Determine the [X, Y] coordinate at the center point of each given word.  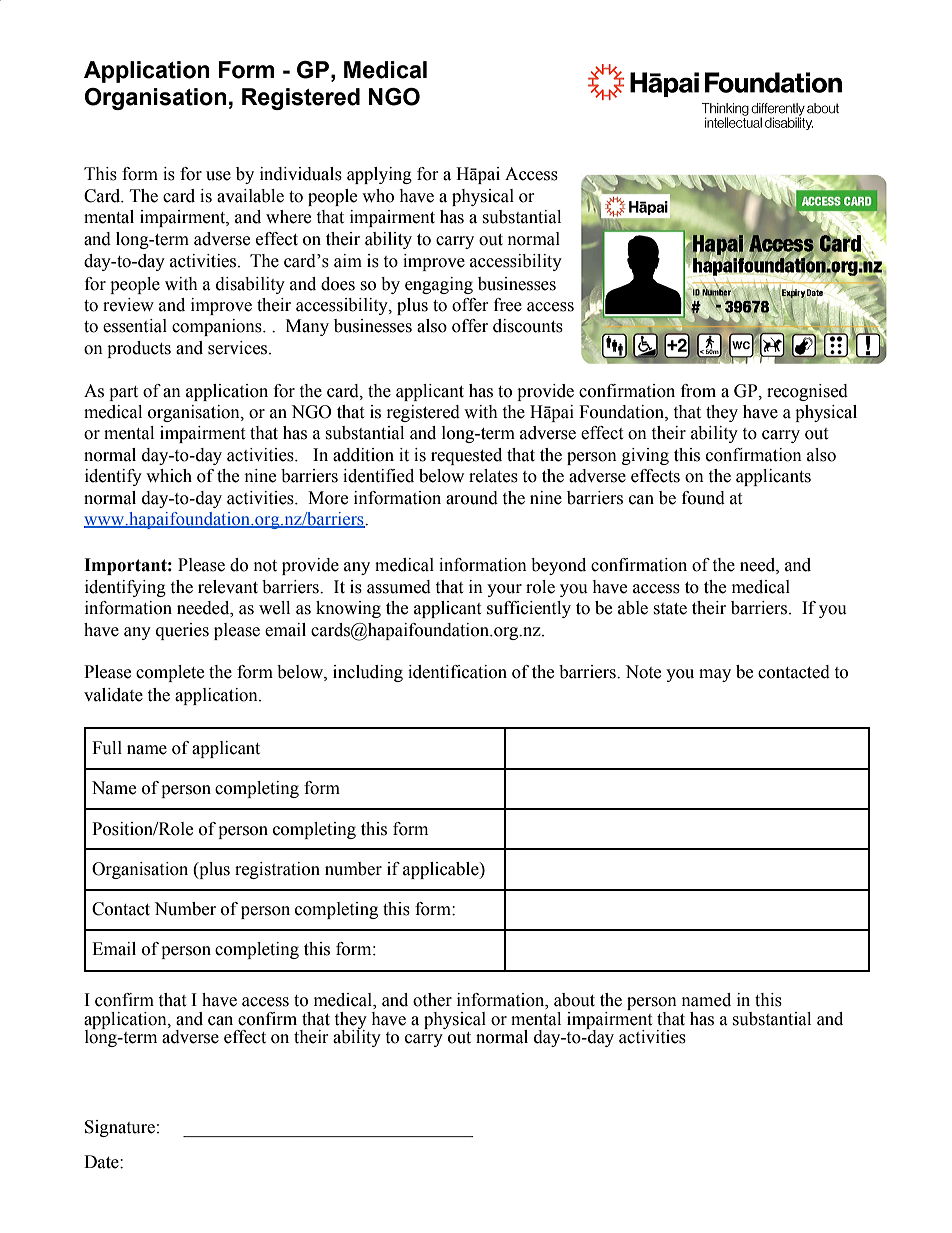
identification [457, 672]
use [218, 176]
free [508, 305]
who [378, 196]
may [715, 675]
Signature [120, 1128]
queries [182, 631]
